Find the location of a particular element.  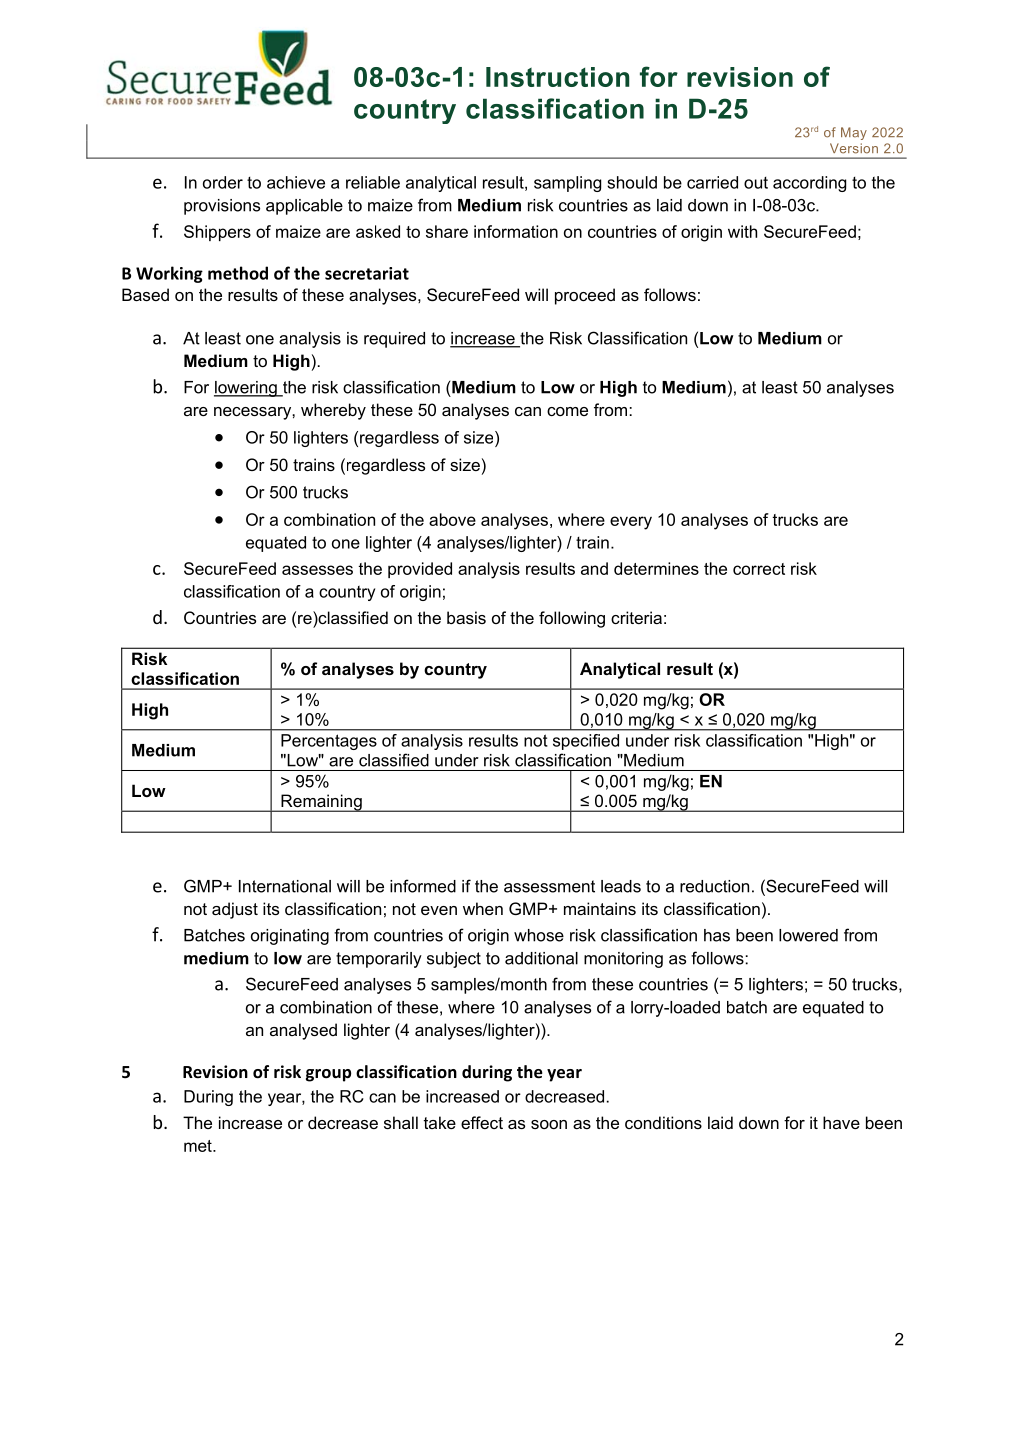

correct is located at coordinates (759, 569).
